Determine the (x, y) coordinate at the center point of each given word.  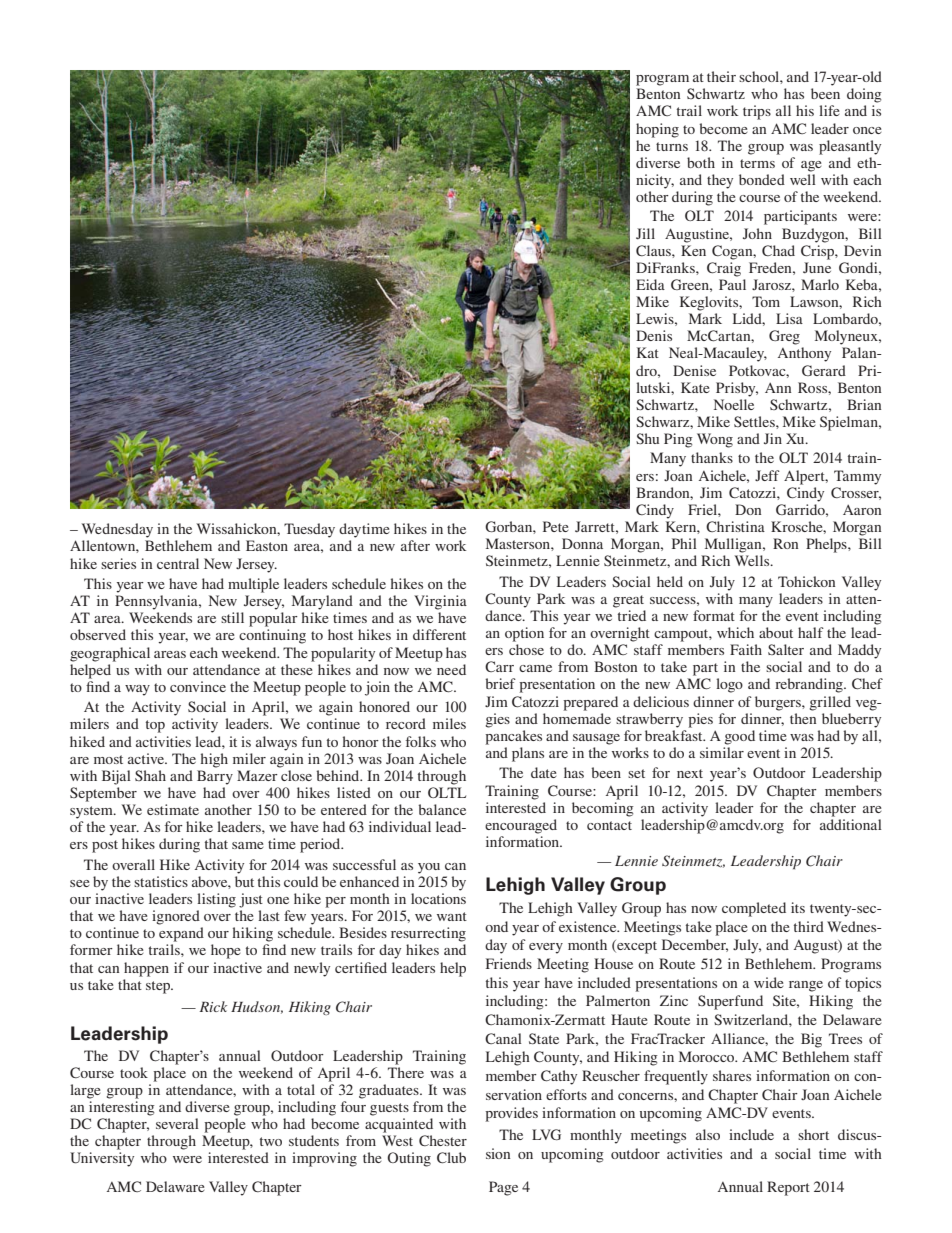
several (177, 1123)
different (439, 634)
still (232, 617)
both (701, 162)
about (776, 632)
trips (757, 112)
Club (451, 1157)
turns (672, 146)
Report (788, 1188)
